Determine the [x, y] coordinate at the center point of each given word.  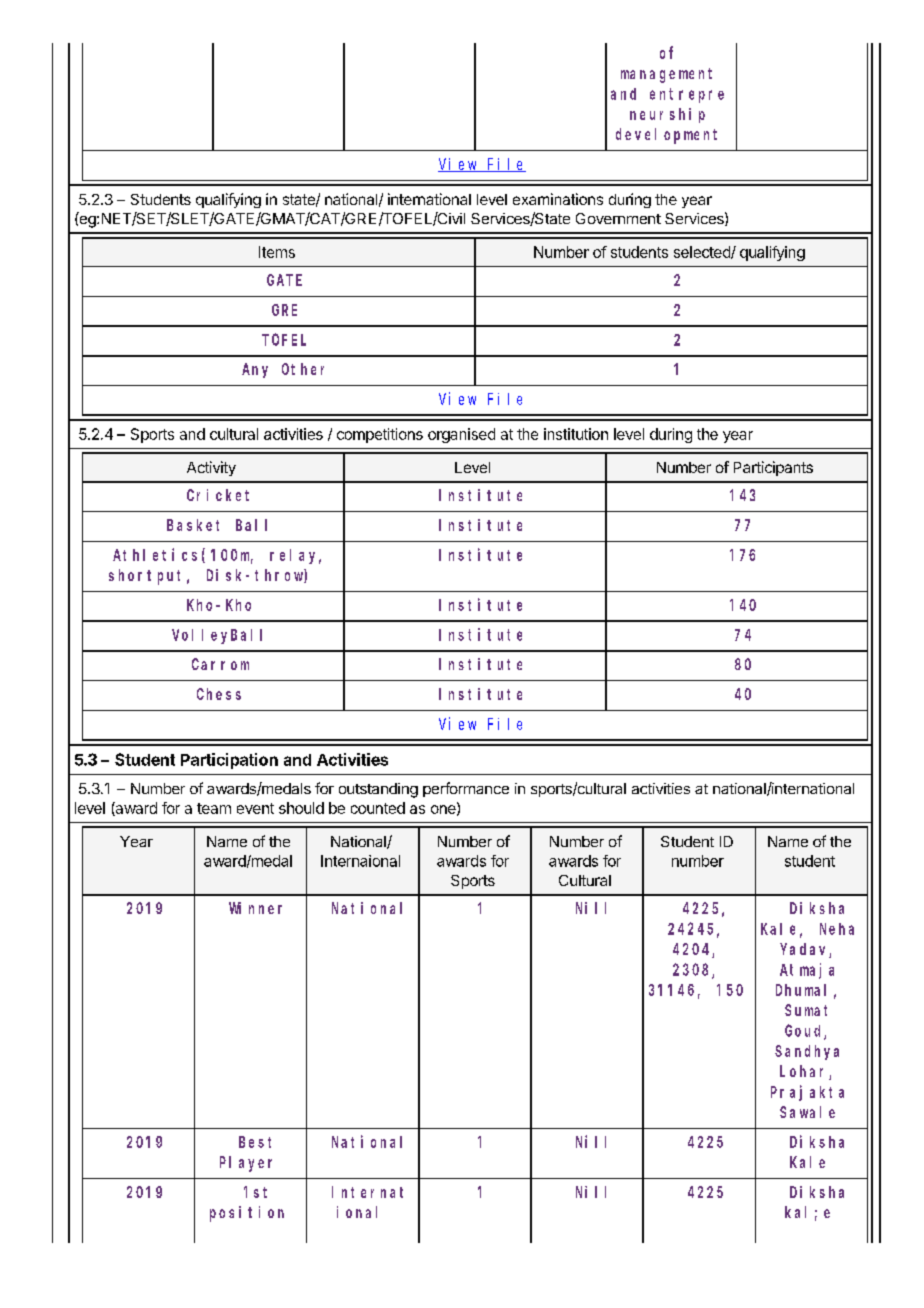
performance [466, 789]
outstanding [378, 790]
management [666, 75]
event [255, 808]
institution [576, 434]
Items [277, 252]
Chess [219, 694]
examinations [558, 199]
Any [255, 370]
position [247, 1214]
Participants [773, 468]
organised [461, 435]
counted [378, 808]
